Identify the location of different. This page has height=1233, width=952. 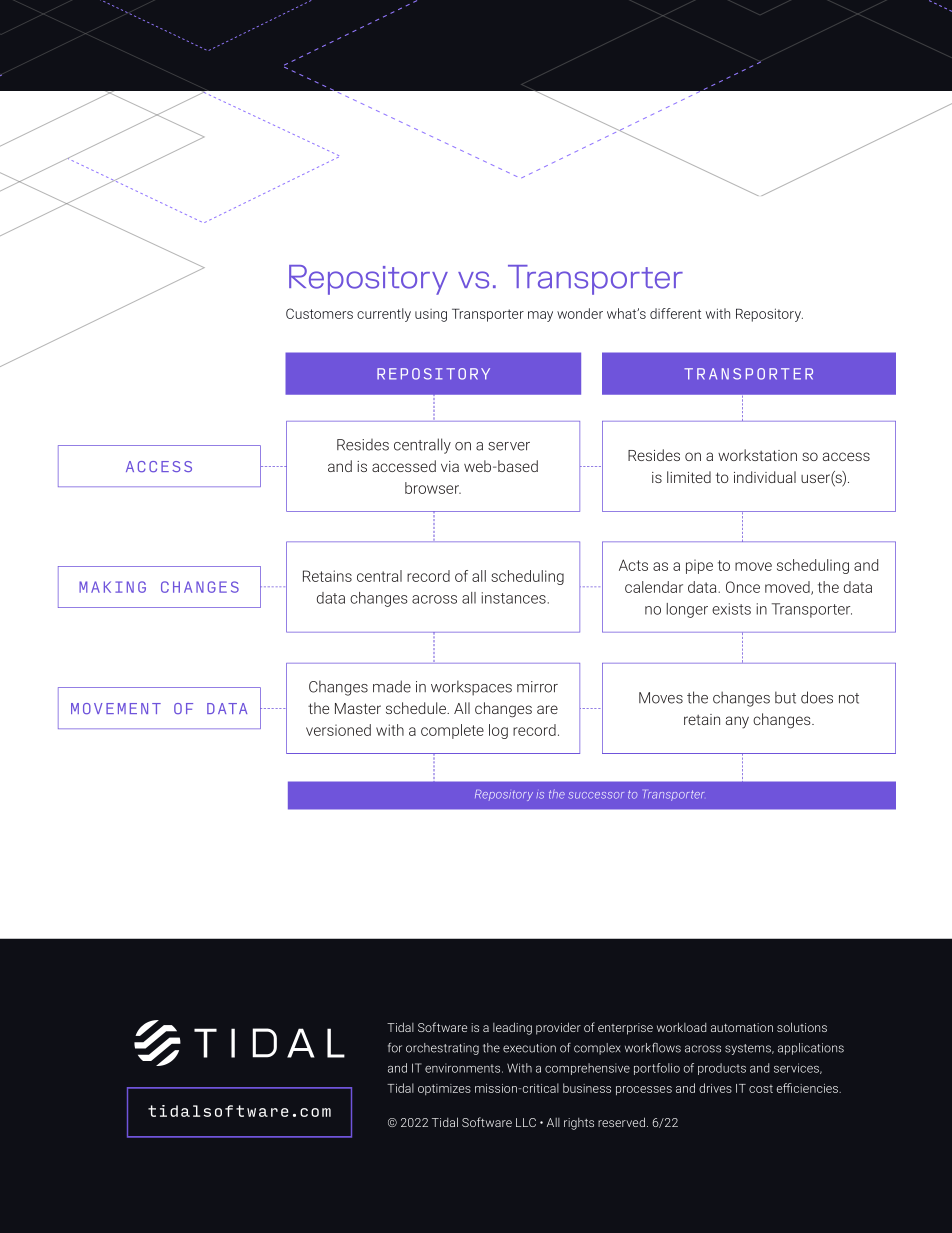
(675, 313).
